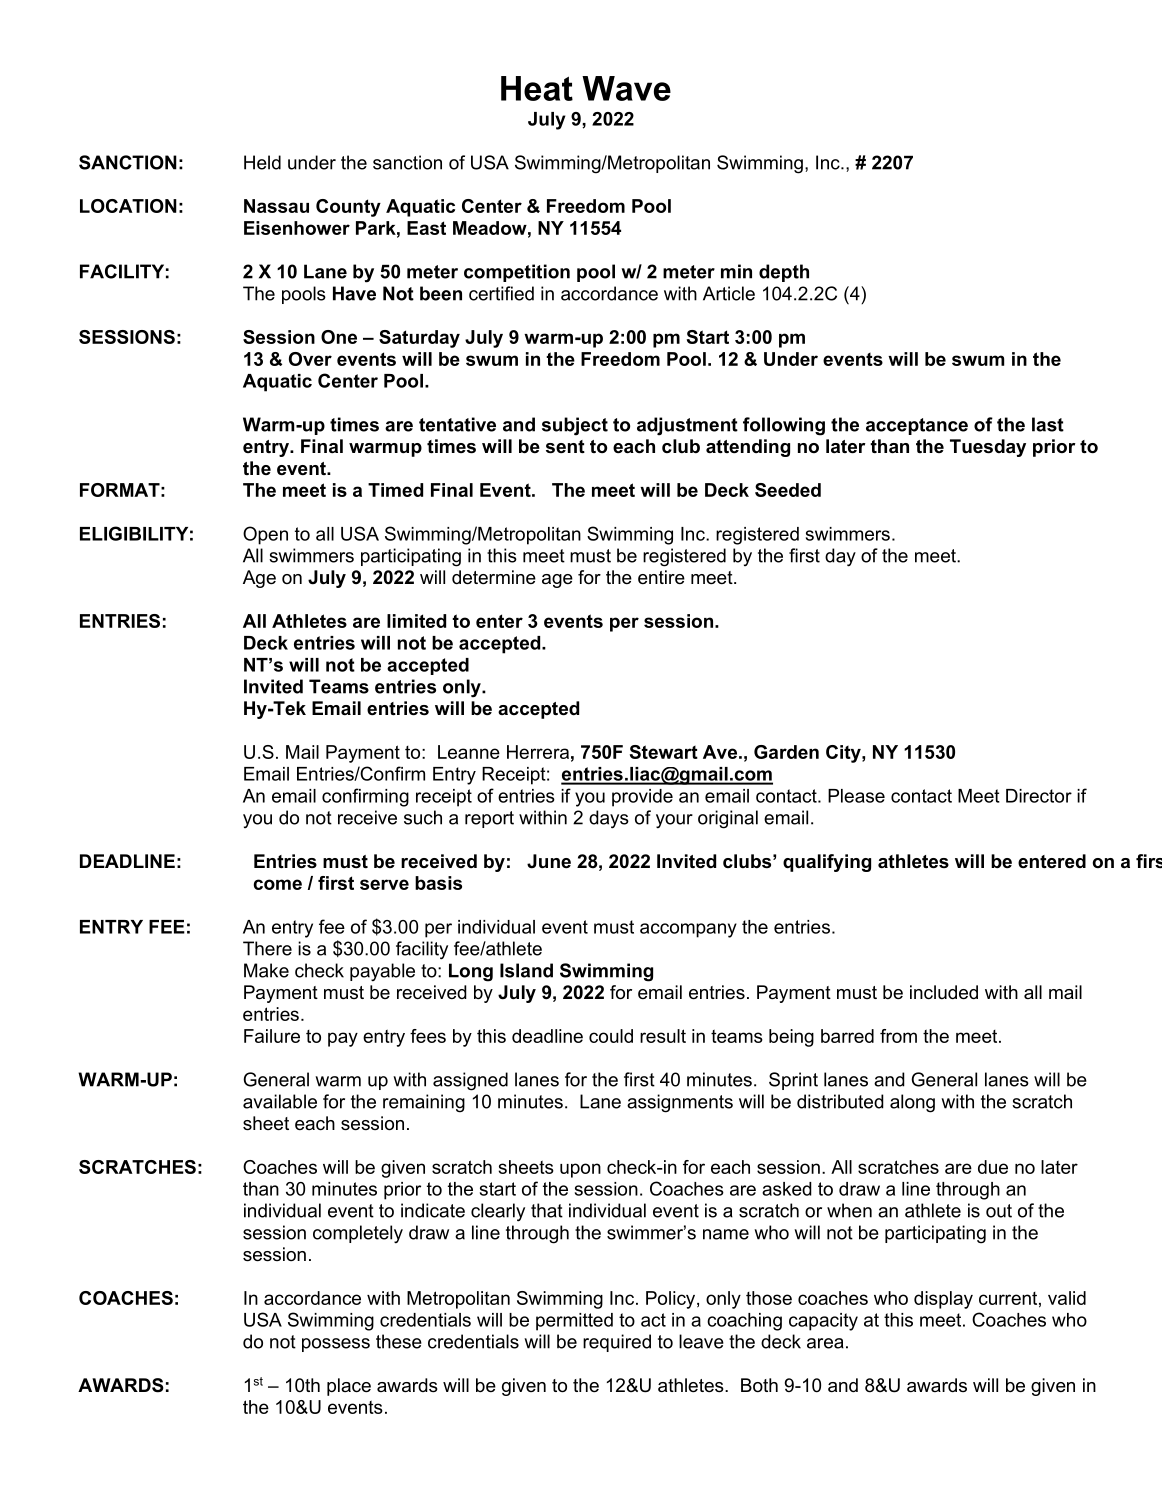  What do you see at coordinates (988, 448) in the screenshot?
I see `Tuesday` at bounding box center [988, 448].
